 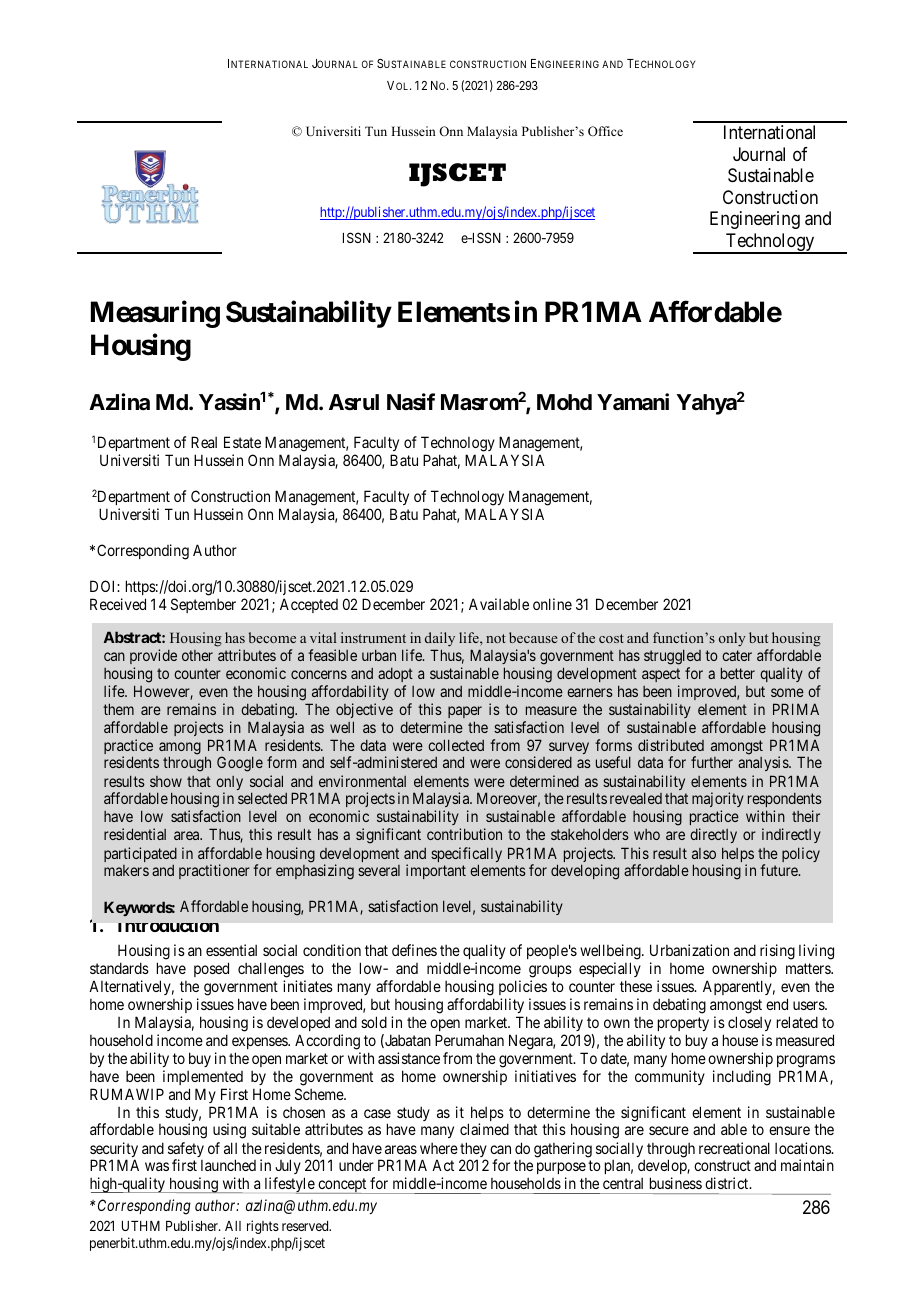 I want to click on practitioner, so click(x=214, y=871).
